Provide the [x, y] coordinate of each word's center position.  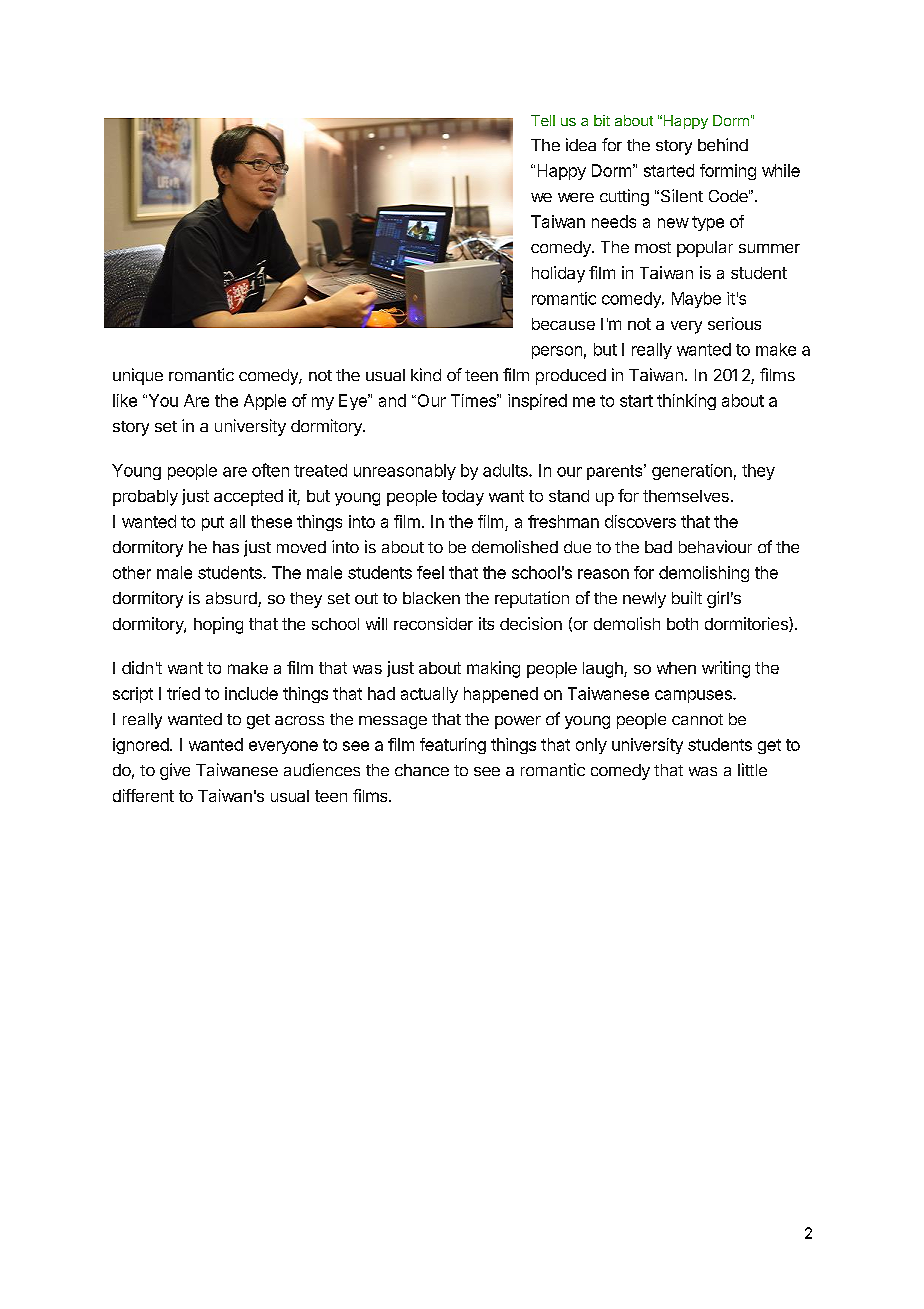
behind [723, 144]
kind [426, 374]
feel [430, 572]
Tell [543, 120]
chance [422, 770]
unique [138, 376]
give [175, 771]
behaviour [715, 546]
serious [734, 323]
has [226, 547]
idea [581, 144]
